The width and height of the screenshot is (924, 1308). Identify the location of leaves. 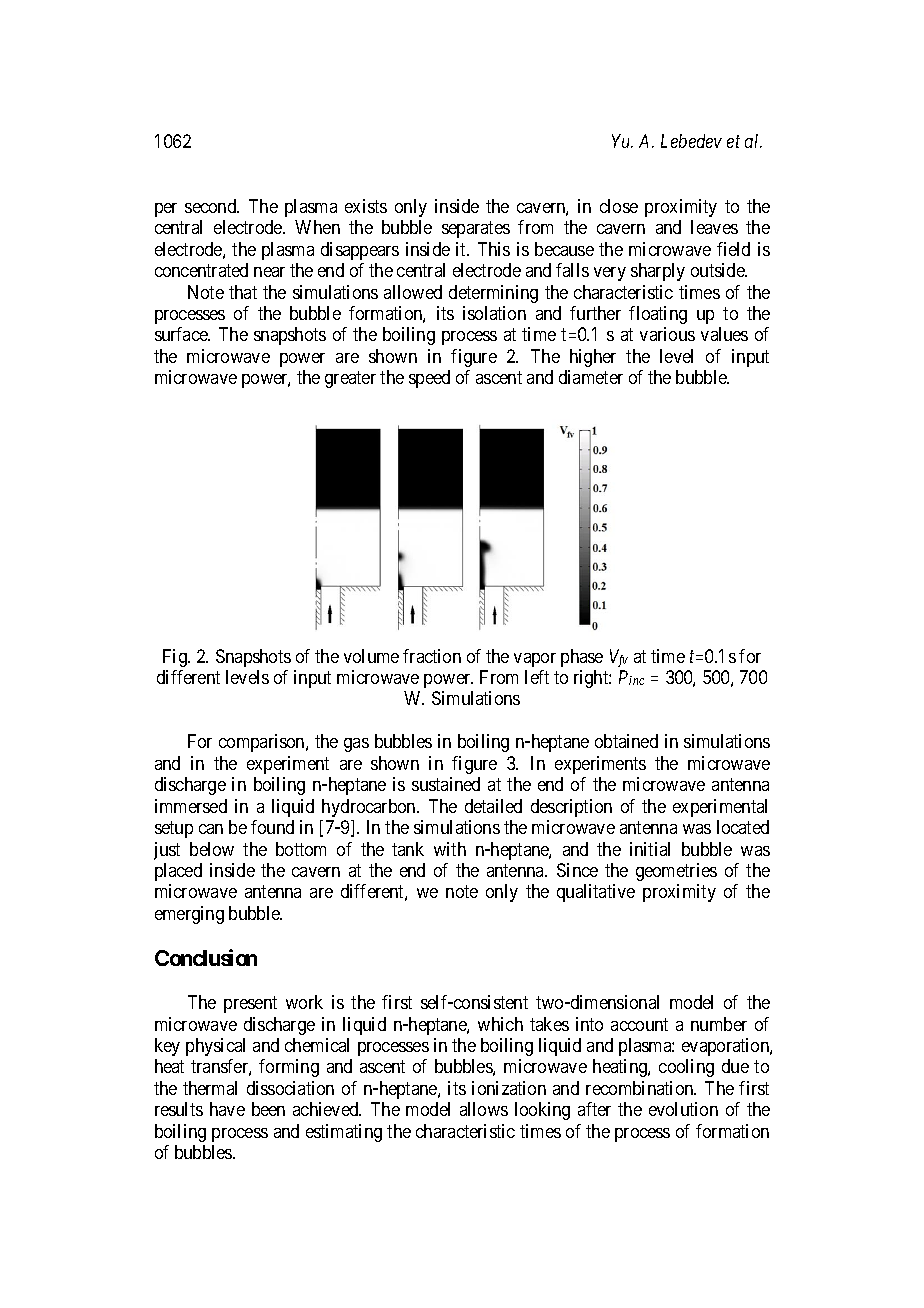
(714, 227).
